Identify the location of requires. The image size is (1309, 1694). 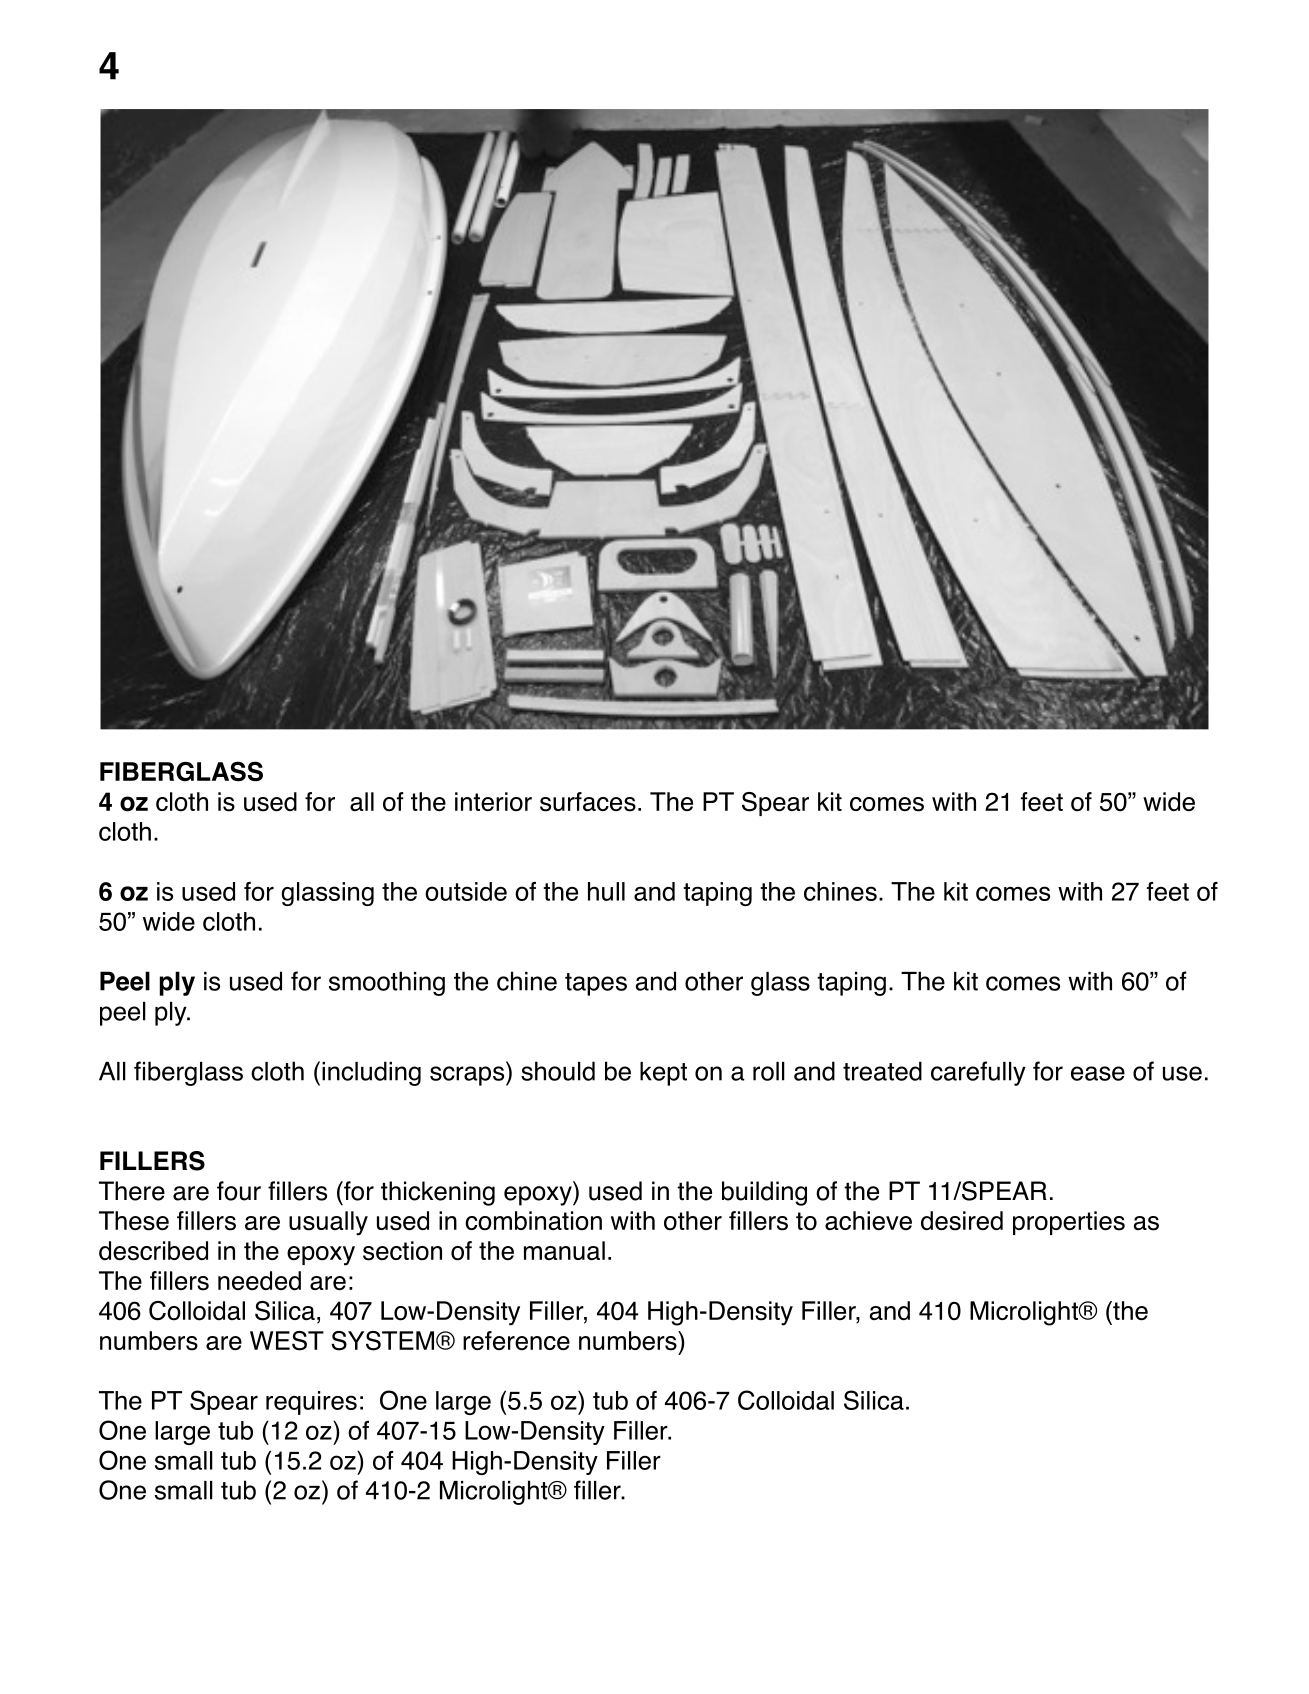
(311, 1403).
